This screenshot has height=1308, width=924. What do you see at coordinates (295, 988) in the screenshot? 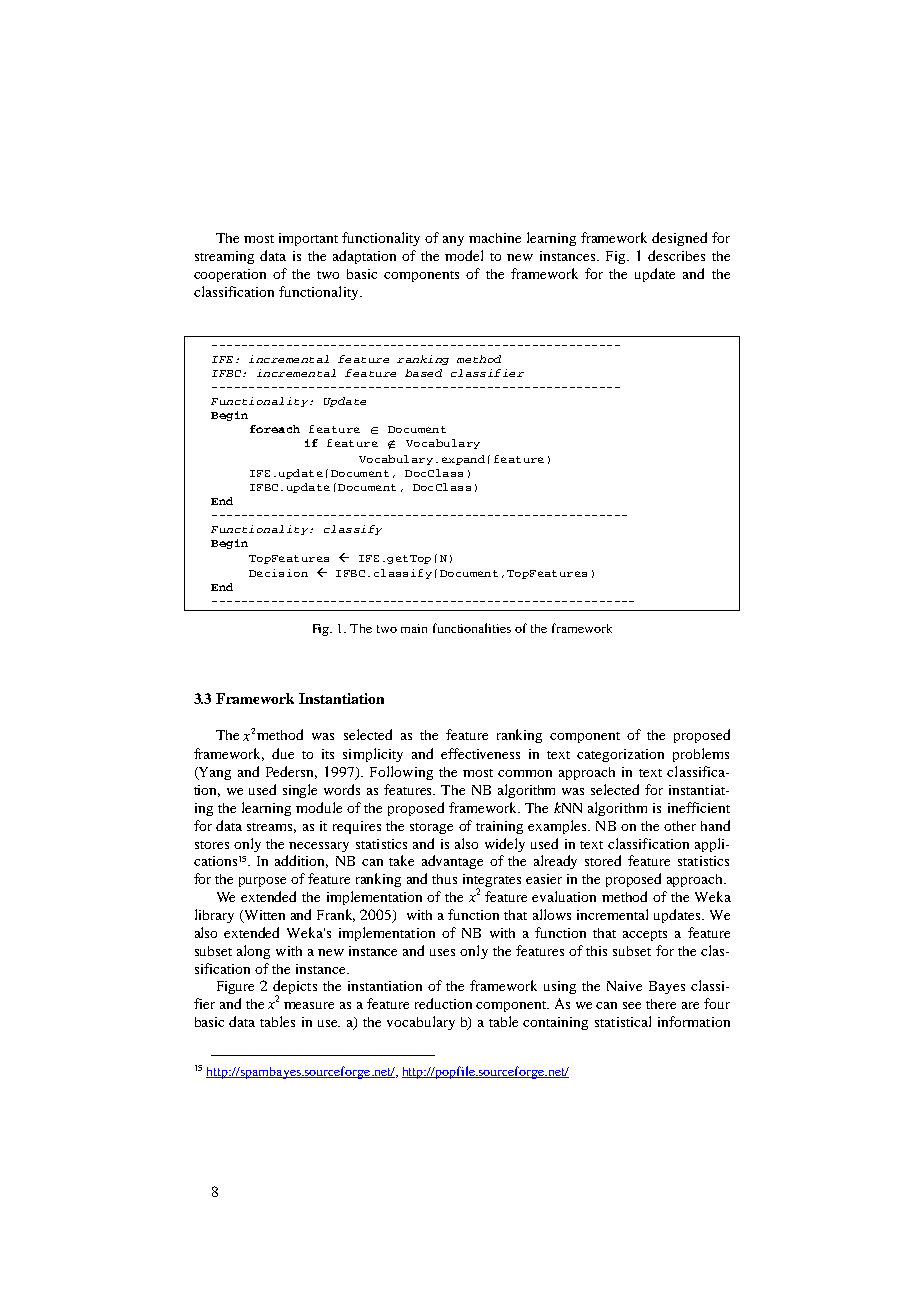
I see `depicts` at bounding box center [295, 988].
